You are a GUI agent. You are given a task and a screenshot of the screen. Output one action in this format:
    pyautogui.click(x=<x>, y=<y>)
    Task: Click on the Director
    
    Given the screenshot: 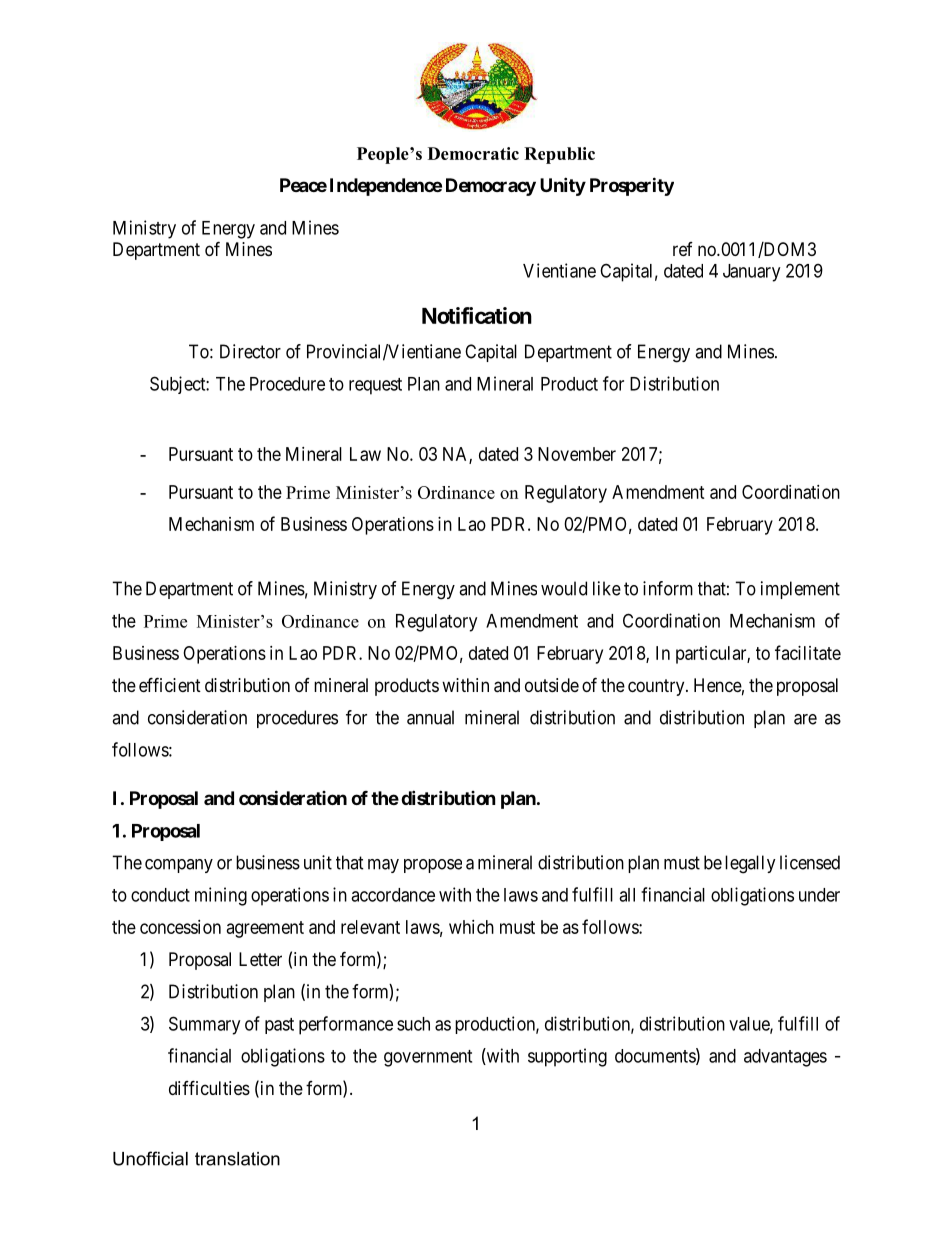 What is the action you would take?
    pyautogui.click(x=250, y=351)
